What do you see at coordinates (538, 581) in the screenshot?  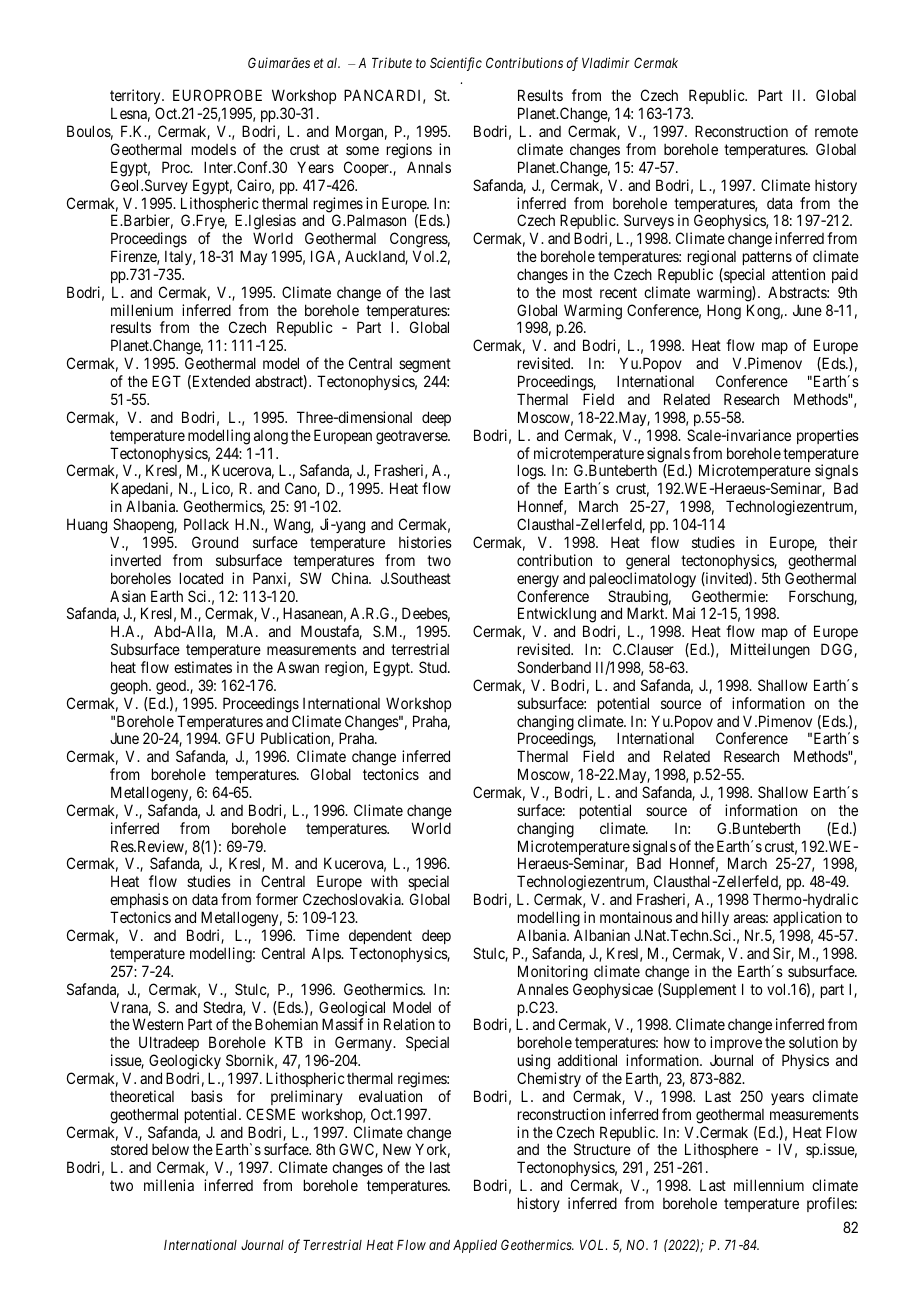 I see `energy` at bounding box center [538, 581].
